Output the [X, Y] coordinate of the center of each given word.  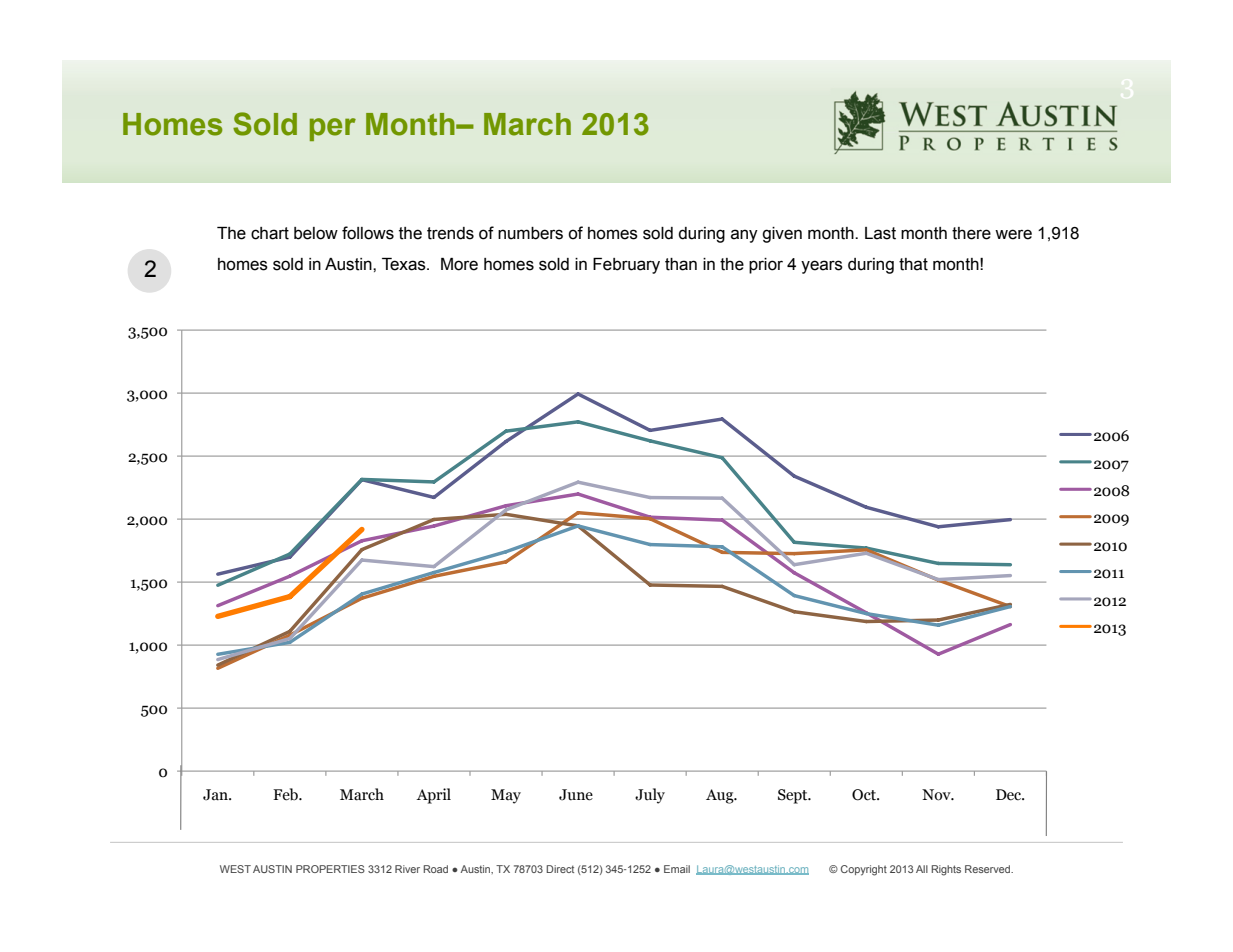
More [459, 264]
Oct [865, 795]
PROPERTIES [330, 869]
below [316, 233]
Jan [216, 795]
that [913, 264]
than [681, 264]
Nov [937, 795]
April [433, 796]
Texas [405, 264]
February [626, 266]
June [576, 795]
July [650, 796]
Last [880, 233]
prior [766, 266]
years [822, 267]
